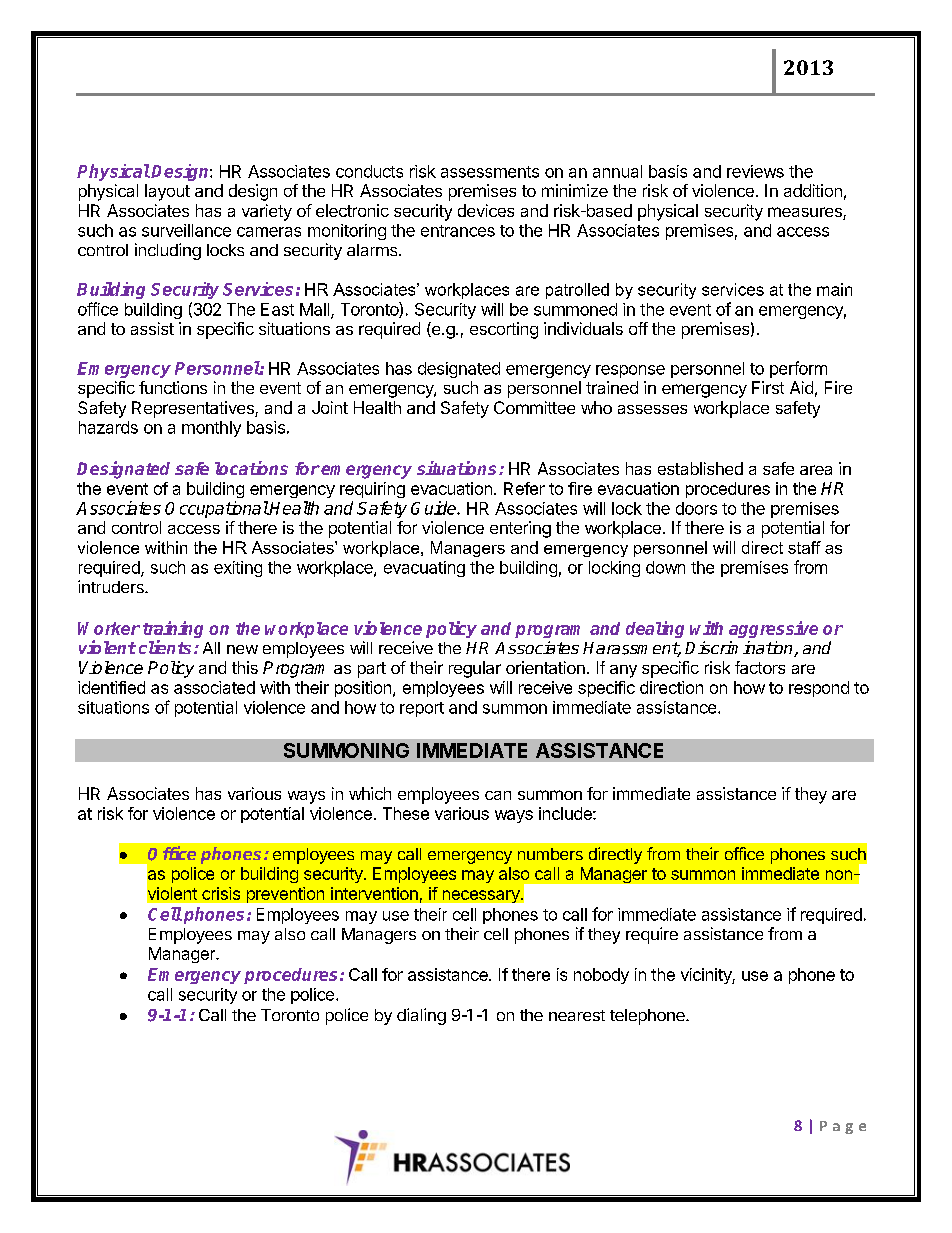 Image resolution: width=952 pixels, height=1233 pixels. Describe the element at coordinates (238, 569) in the screenshot. I see `exiting` at that location.
